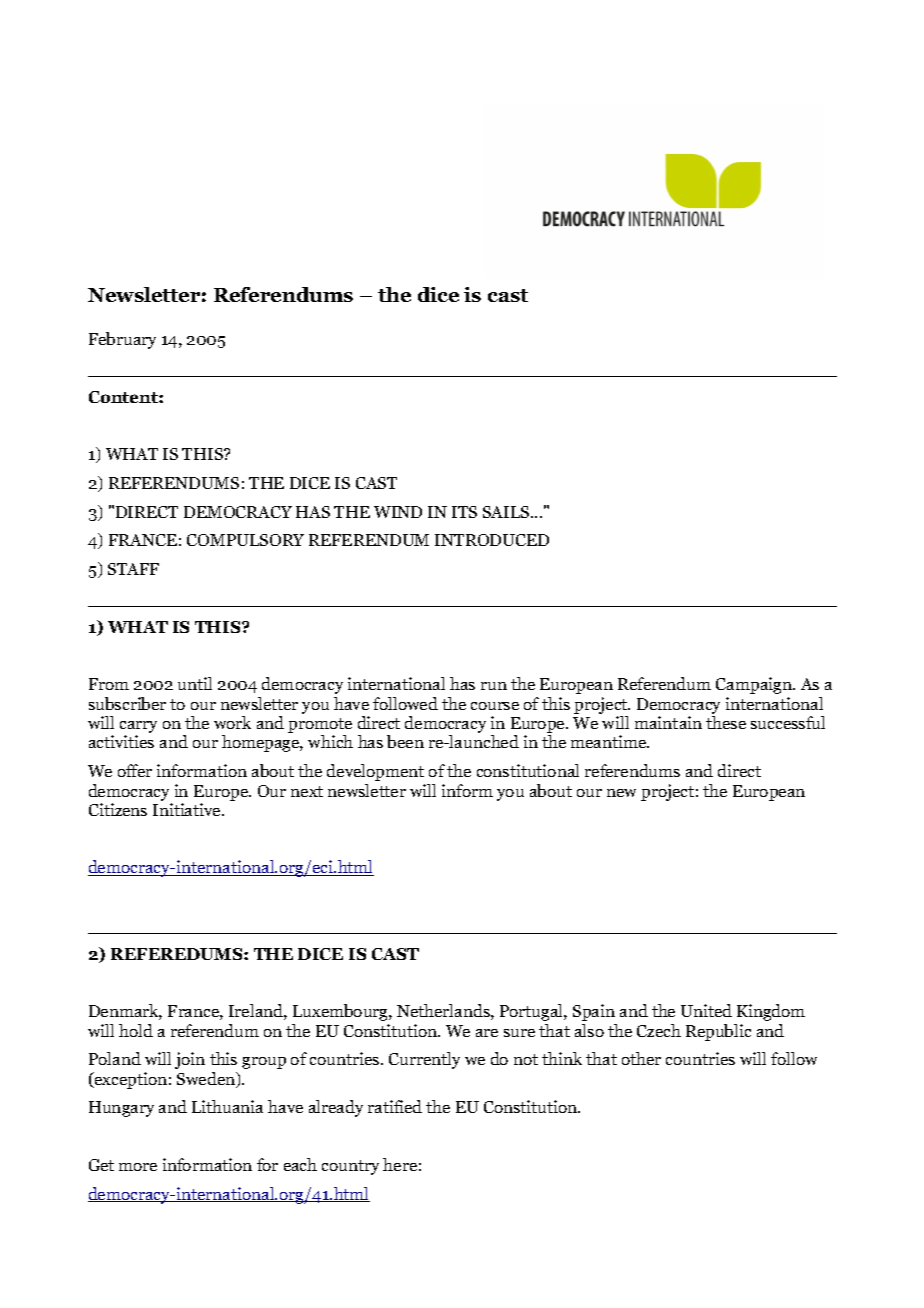  I want to click on more, so click(138, 1167).
